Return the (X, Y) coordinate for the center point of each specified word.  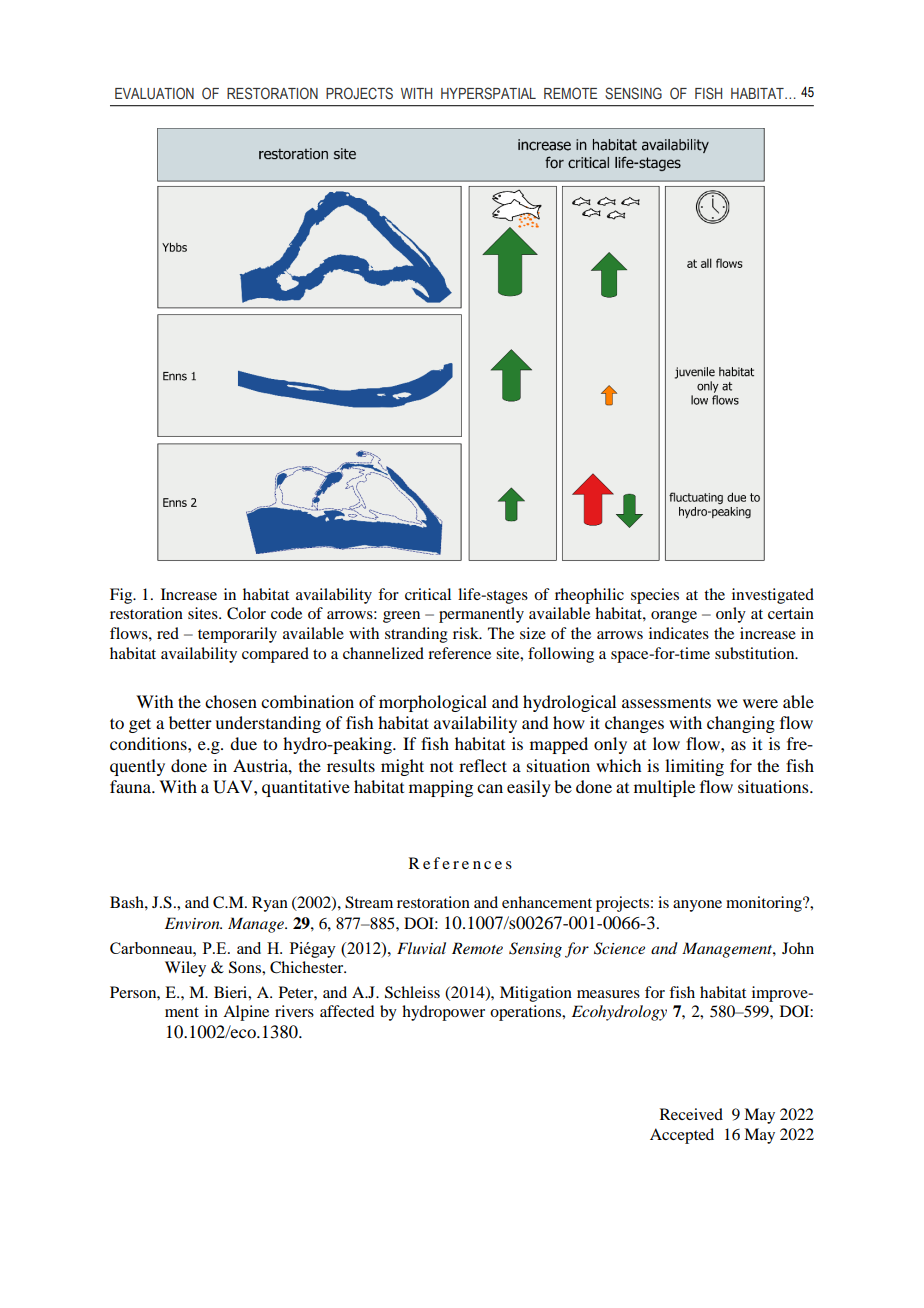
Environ (193, 923)
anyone (697, 906)
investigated (773, 596)
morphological (433, 703)
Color (246, 613)
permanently (481, 615)
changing (741, 724)
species (655, 596)
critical (428, 594)
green (401, 617)
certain (791, 613)
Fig (122, 596)
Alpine (246, 1013)
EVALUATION (154, 93)
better (190, 722)
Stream (369, 902)
